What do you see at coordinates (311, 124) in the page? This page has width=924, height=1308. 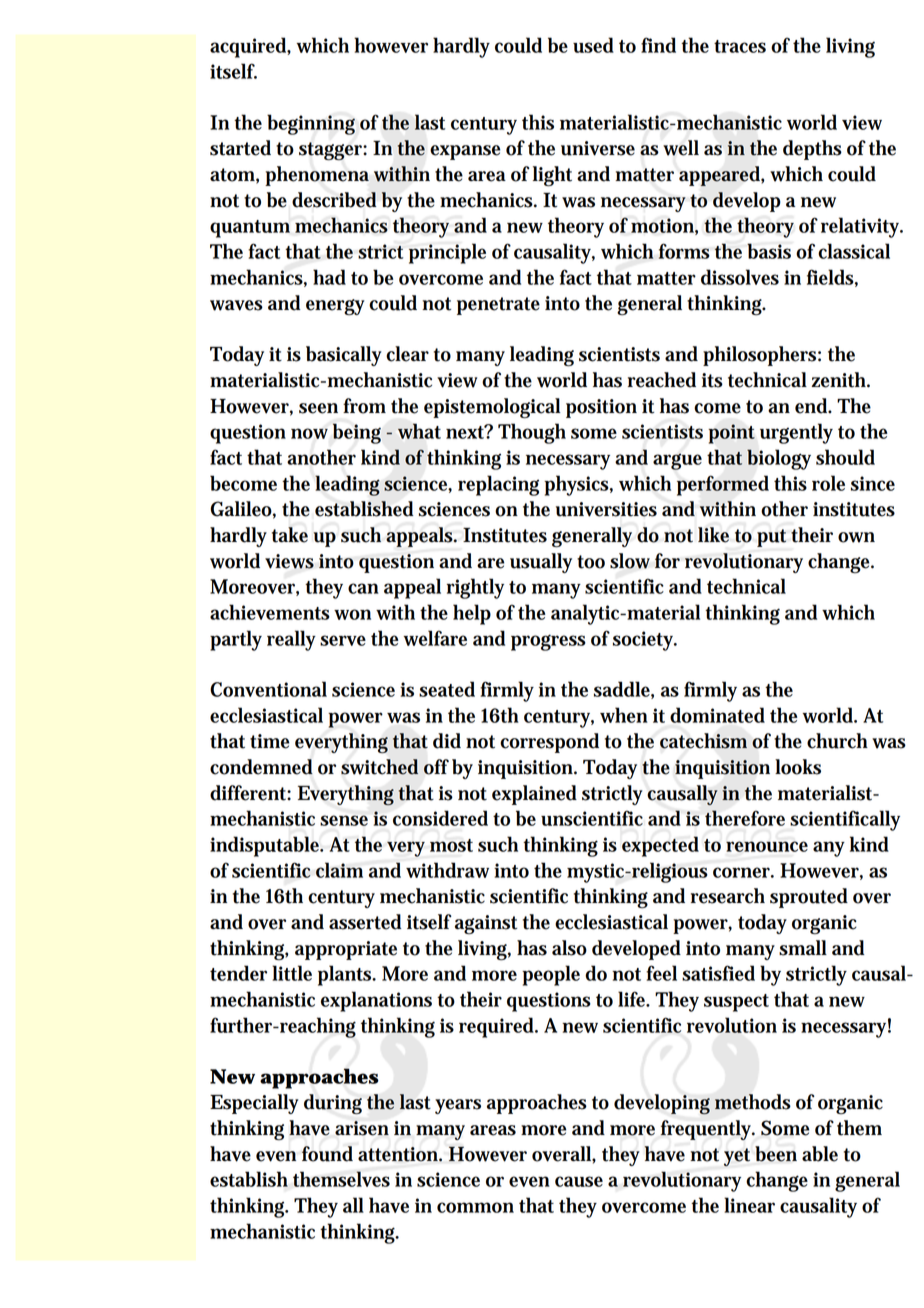 I see `beginning` at bounding box center [311, 124].
